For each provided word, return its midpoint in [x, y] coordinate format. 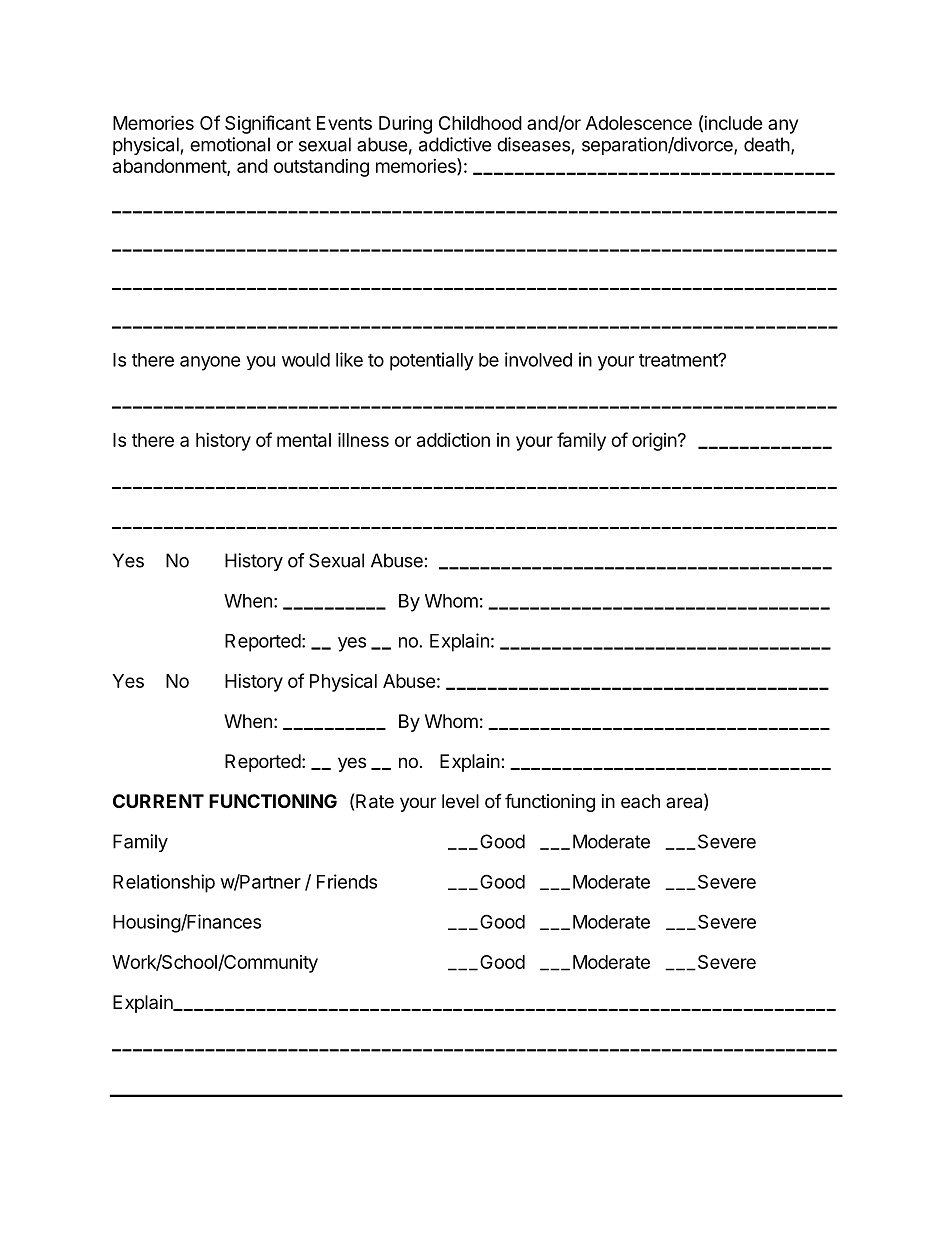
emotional [230, 144]
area [685, 804]
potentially [432, 361]
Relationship [164, 883]
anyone [210, 363]
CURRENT [158, 801]
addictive [455, 144]
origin [654, 441]
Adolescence [639, 123]
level [460, 801]
